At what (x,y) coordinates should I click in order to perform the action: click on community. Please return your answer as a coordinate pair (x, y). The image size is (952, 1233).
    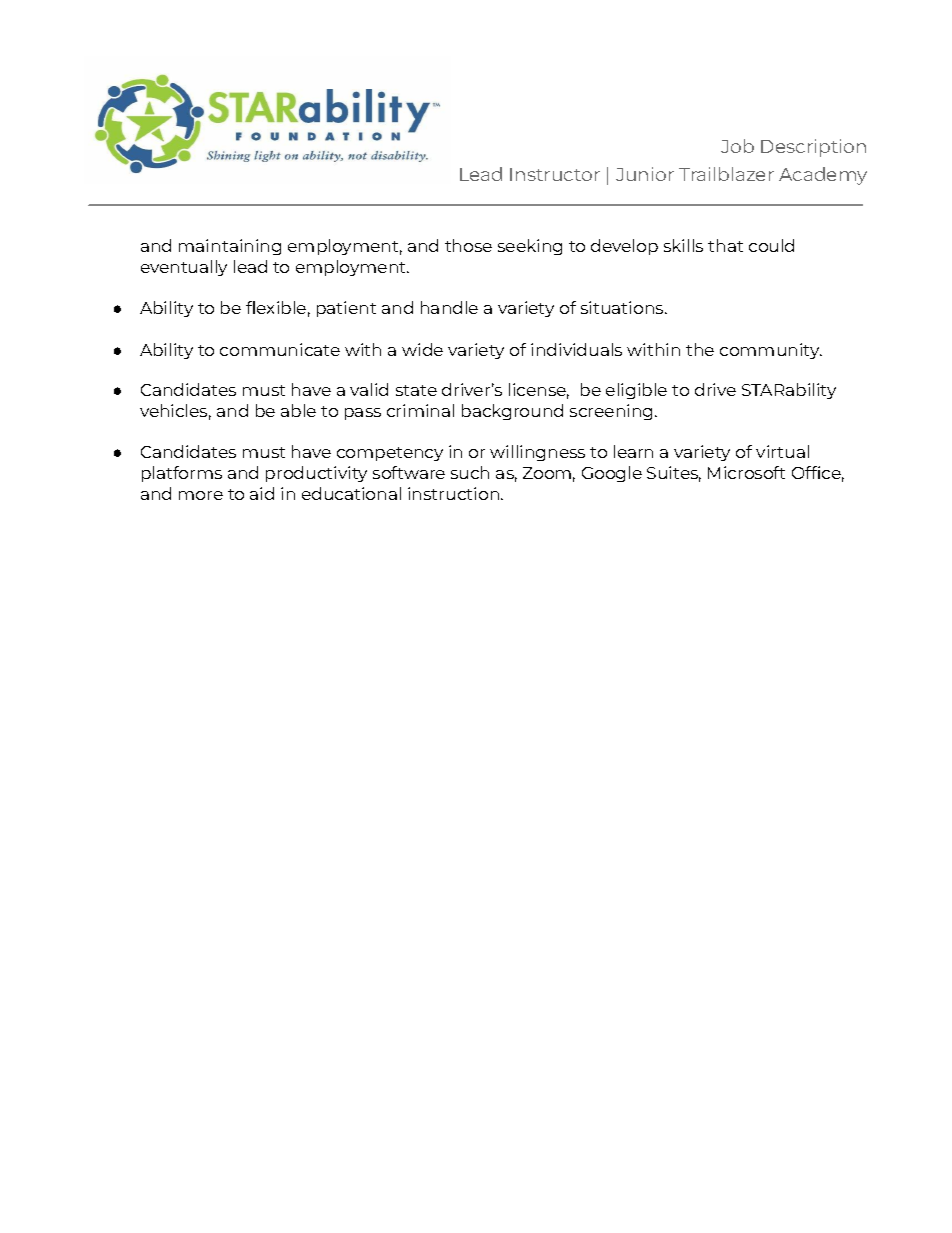
    Looking at the image, I should click on (771, 351).
